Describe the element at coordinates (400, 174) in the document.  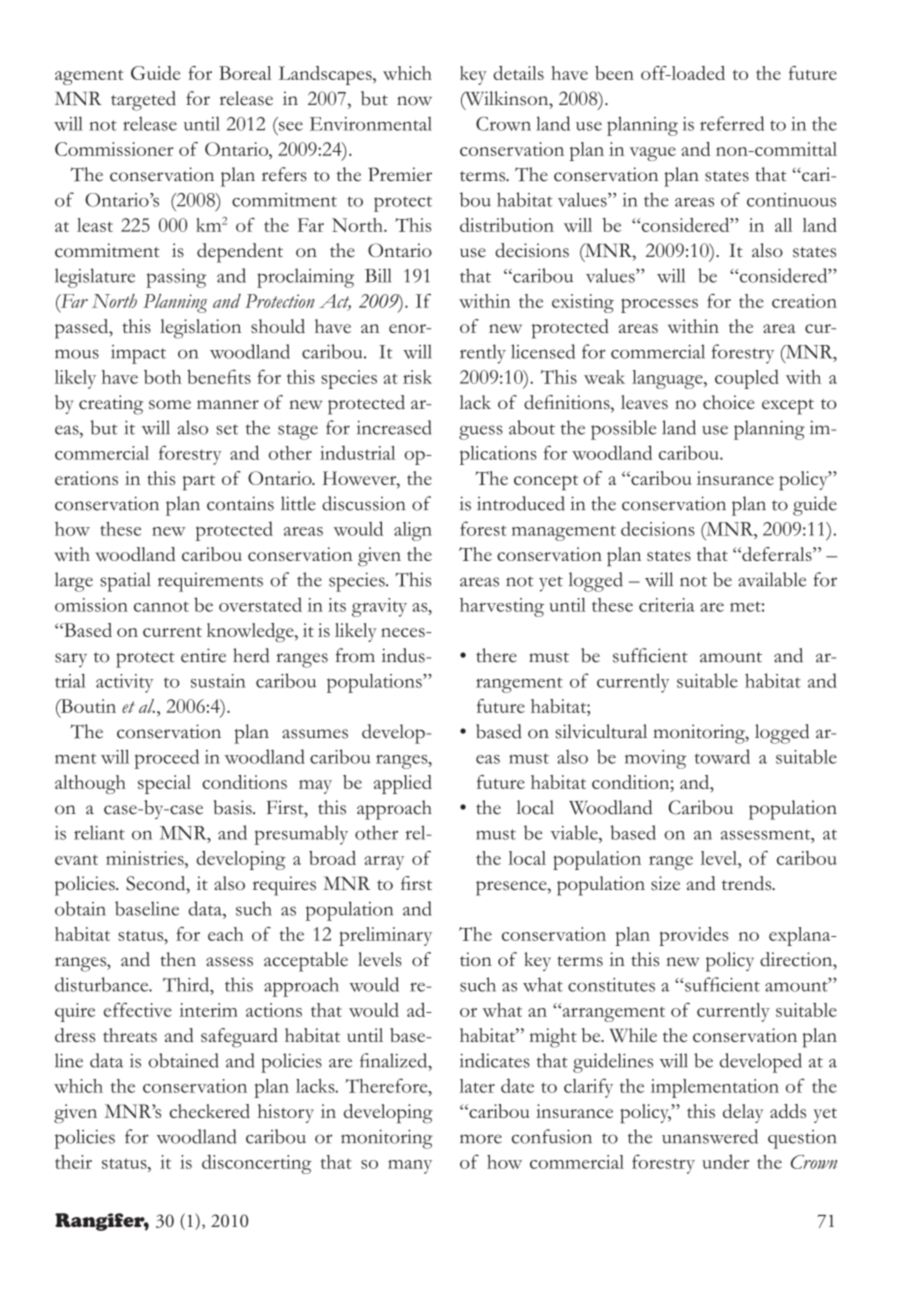
I see `Premier` at that location.
